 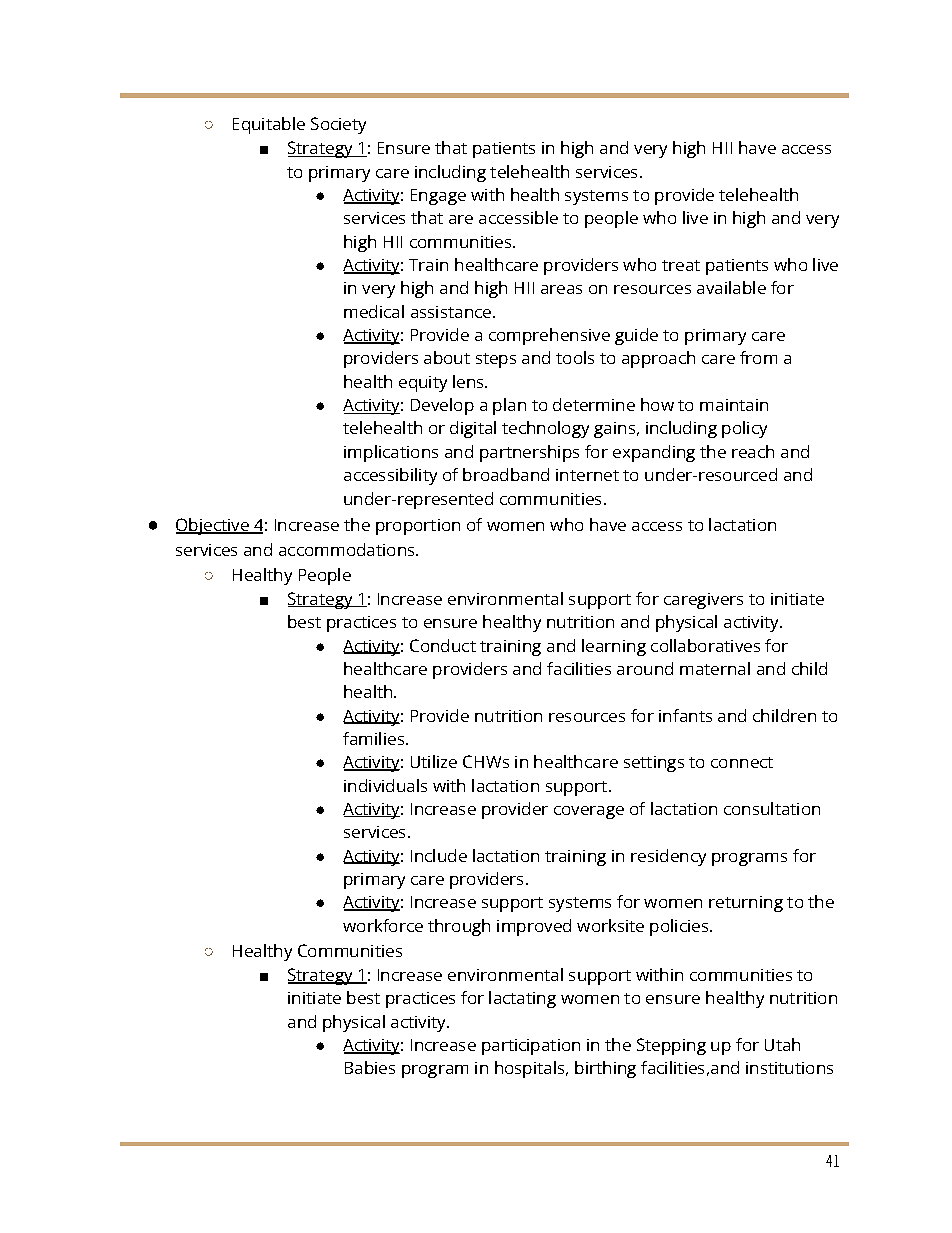 What do you see at coordinates (681, 265) in the page?
I see `treat` at bounding box center [681, 265].
